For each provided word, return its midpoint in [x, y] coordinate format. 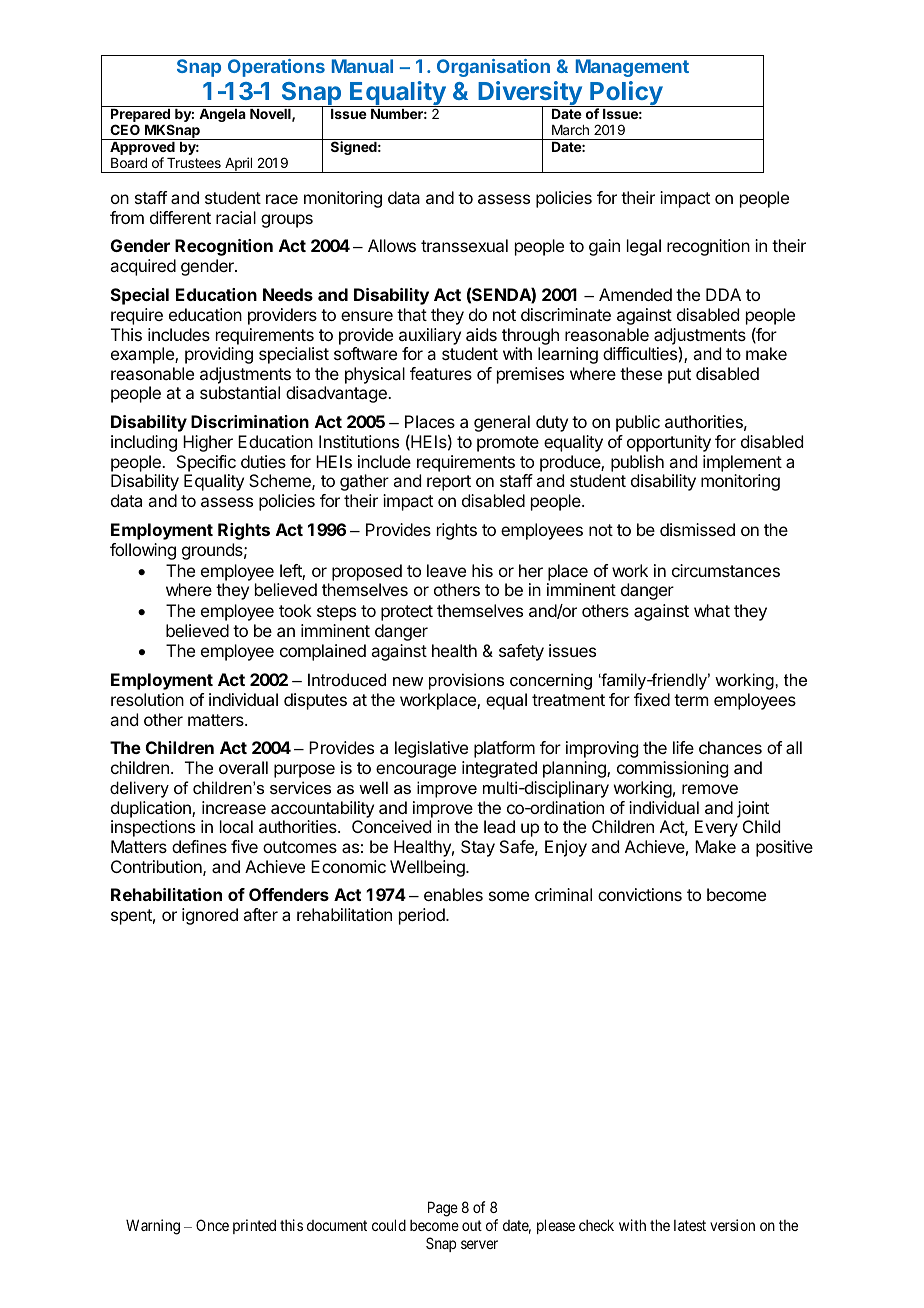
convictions [640, 894]
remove [710, 789]
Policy [626, 94]
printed [254, 1226]
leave [446, 570]
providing [219, 355]
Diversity [530, 94]
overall [243, 767]
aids [481, 334]
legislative [431, 749]
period [423, 916]
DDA [723, 294]
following [143, 551]
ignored [210, 916]
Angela [222, 115]
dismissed [697, 529]
